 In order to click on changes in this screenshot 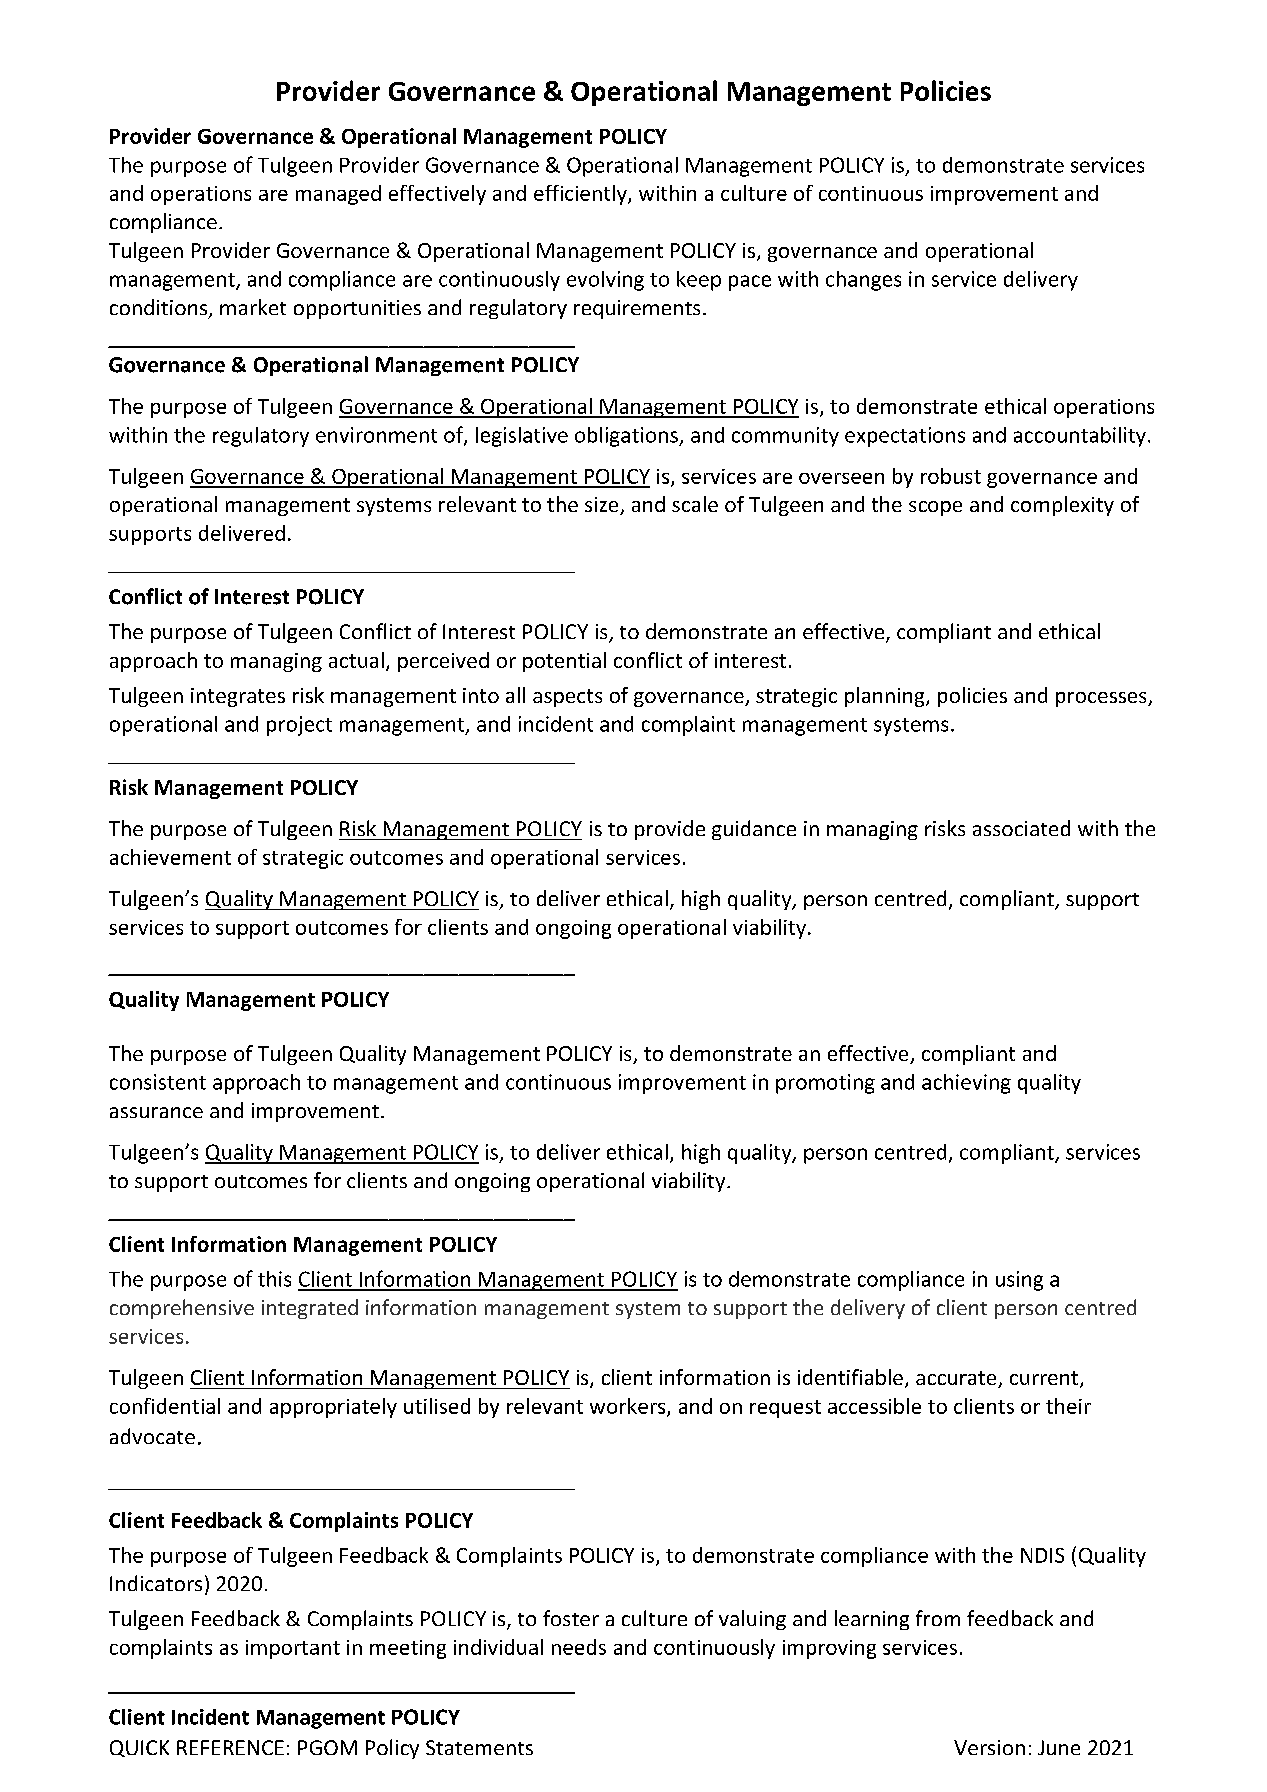, I will do `click(863, 281)`.
